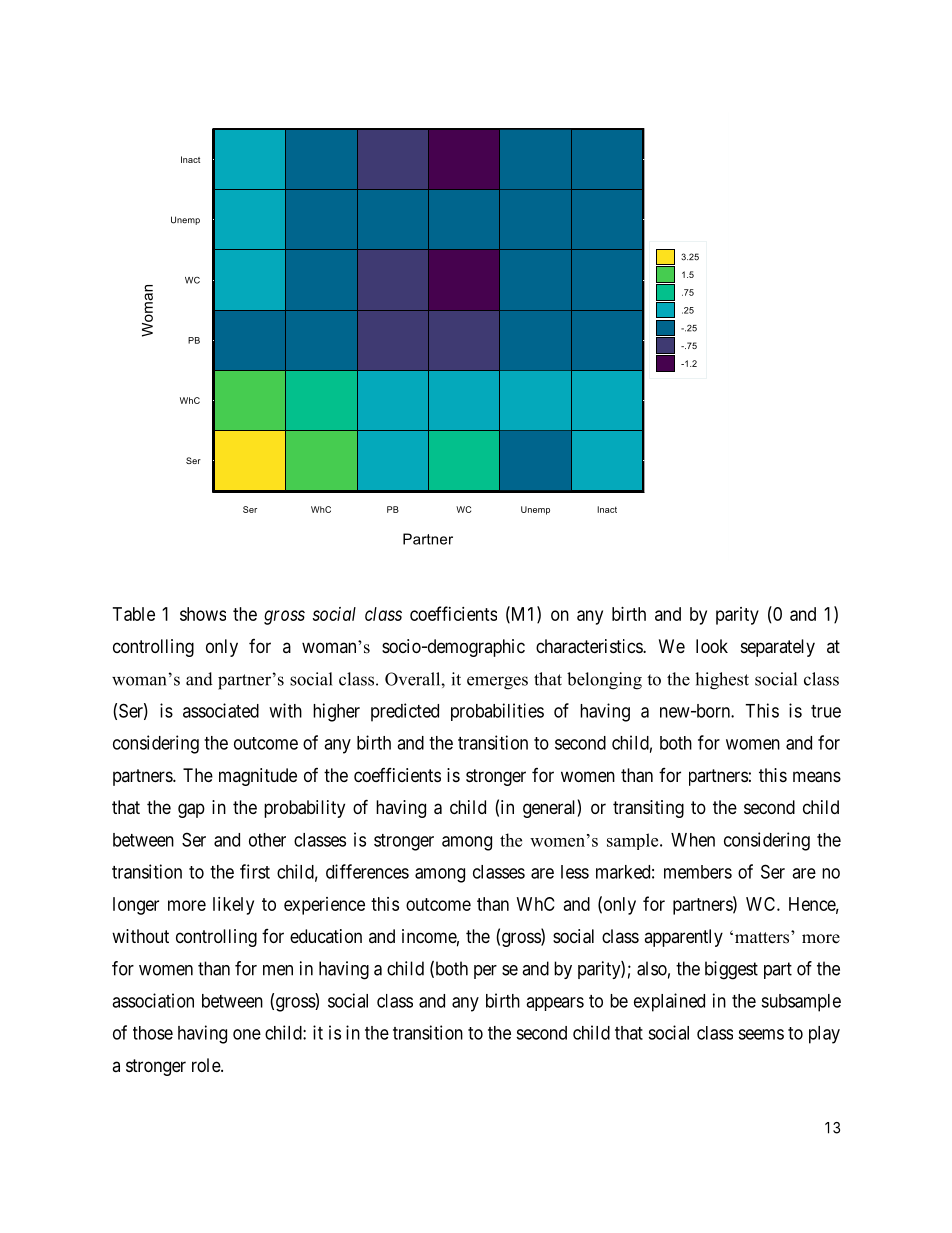 The image size is (952, 1233). I want to click on role, so click(207, 1065).
